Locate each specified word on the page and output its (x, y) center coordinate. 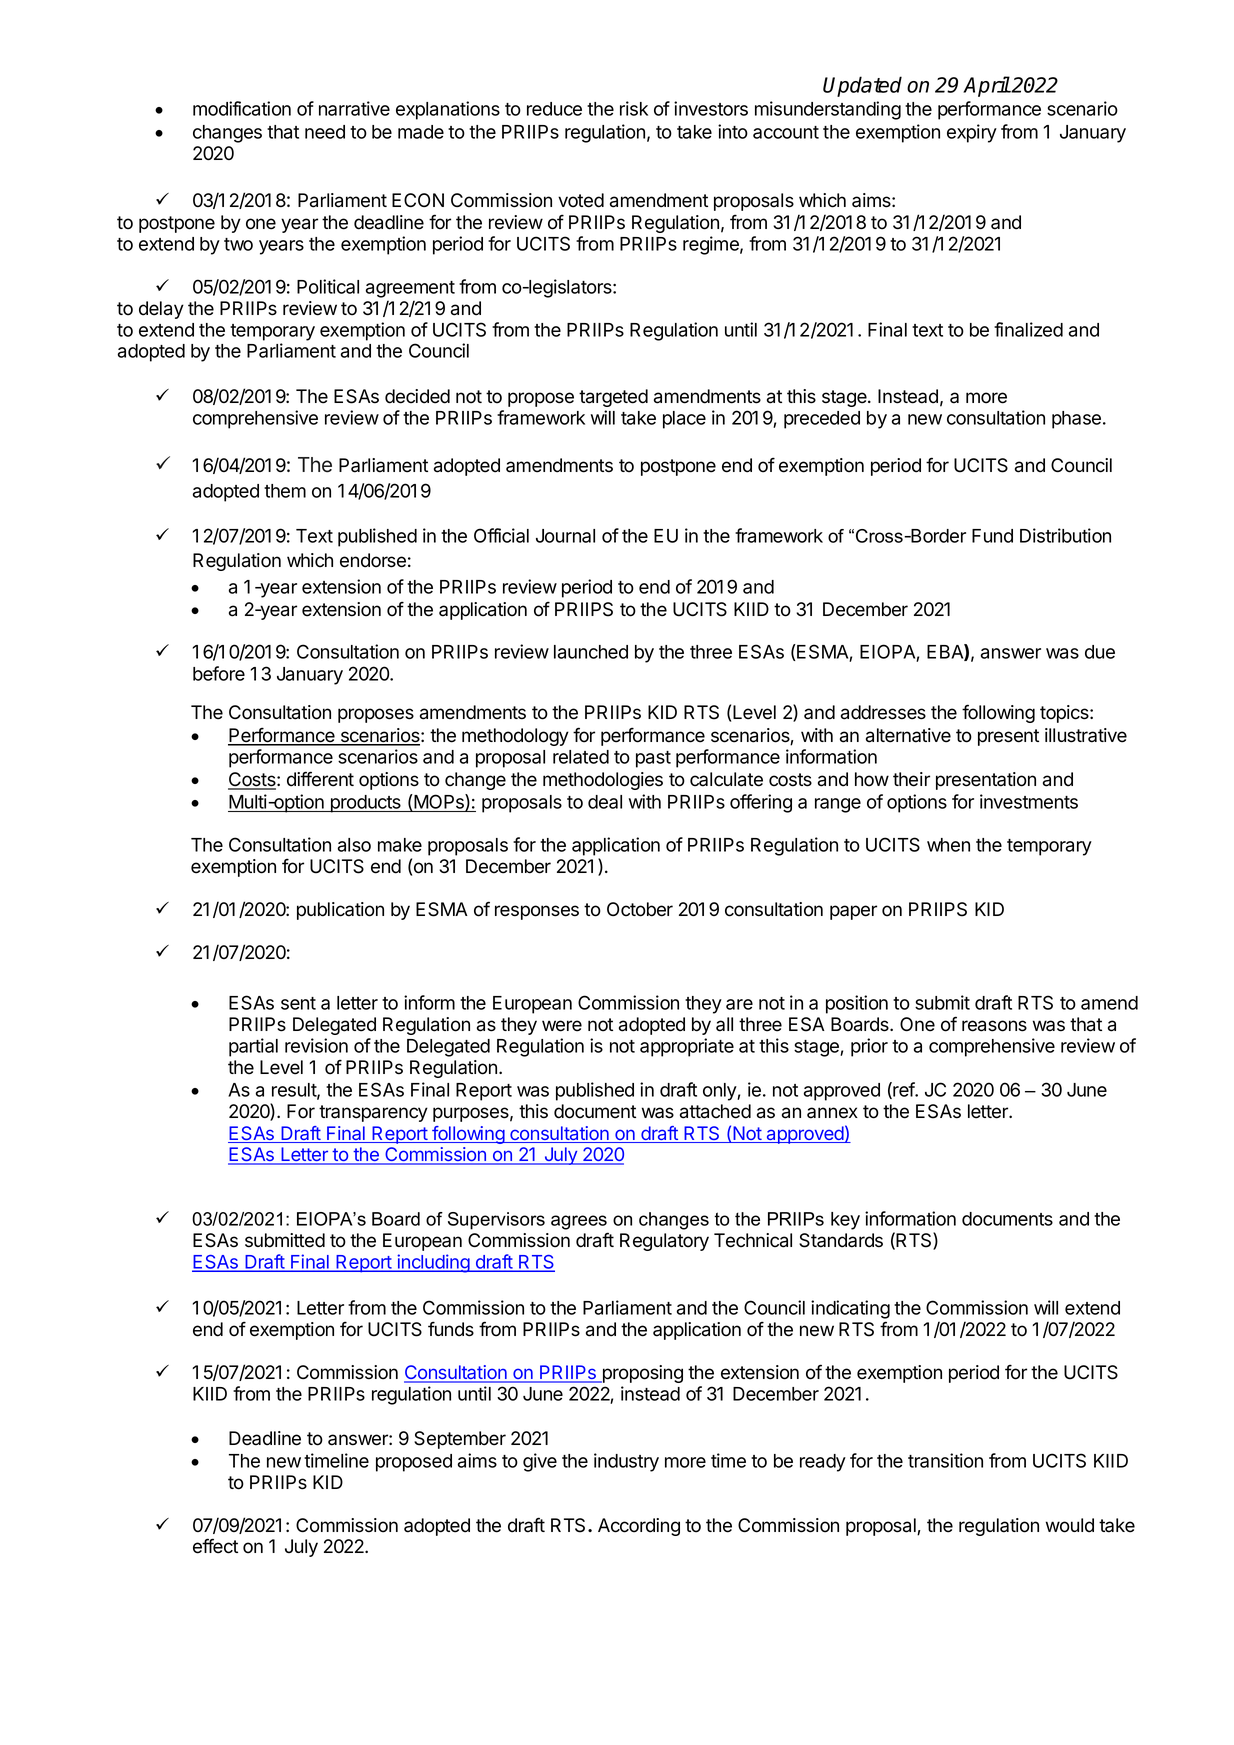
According (639, 1527)
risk (634, 108)
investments (1029, 801)
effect (215, 1546)
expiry (972, 133)
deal (605, 802)
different (320, 779)
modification (242, 108)
